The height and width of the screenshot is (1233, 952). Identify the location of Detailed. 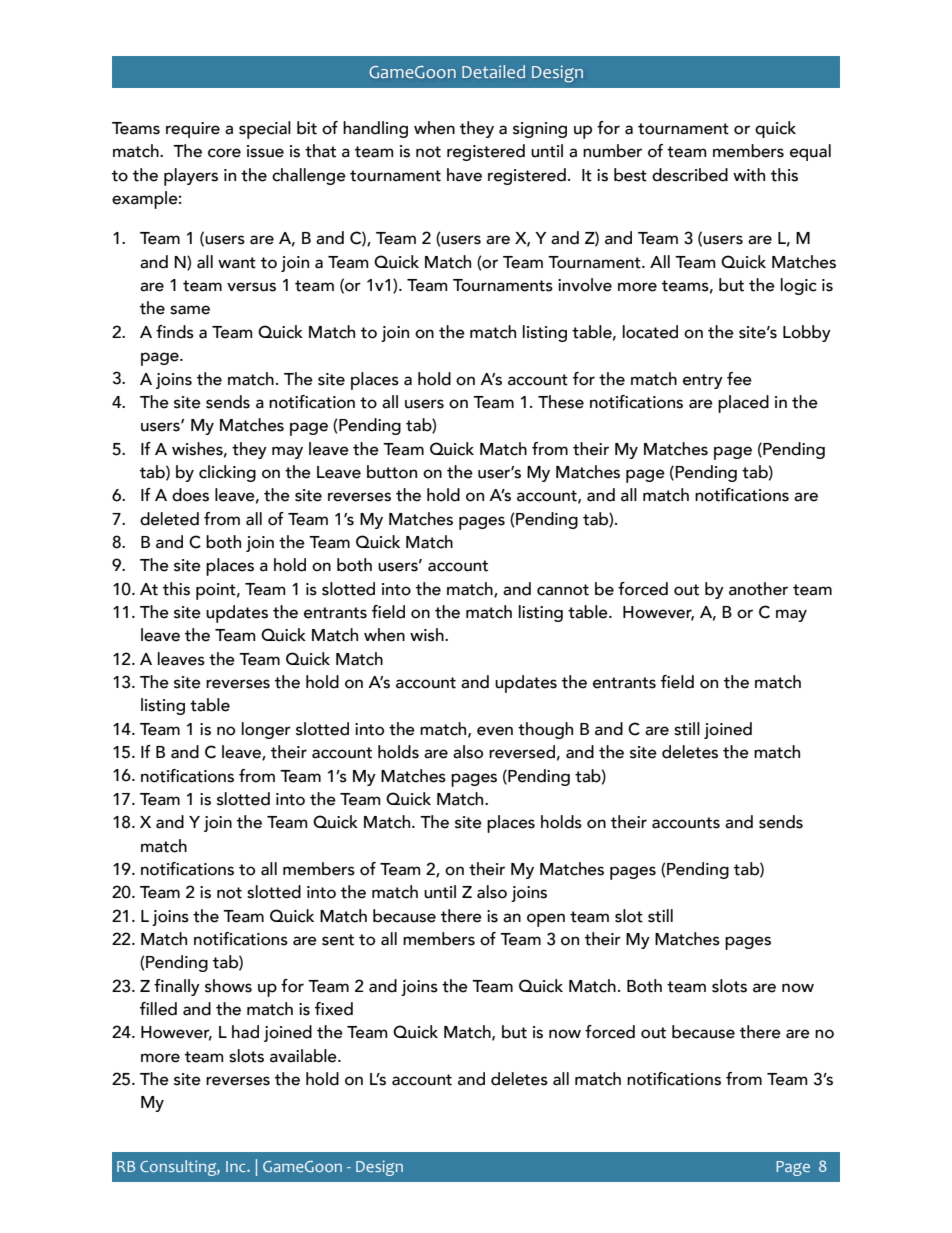
(493, 71).
